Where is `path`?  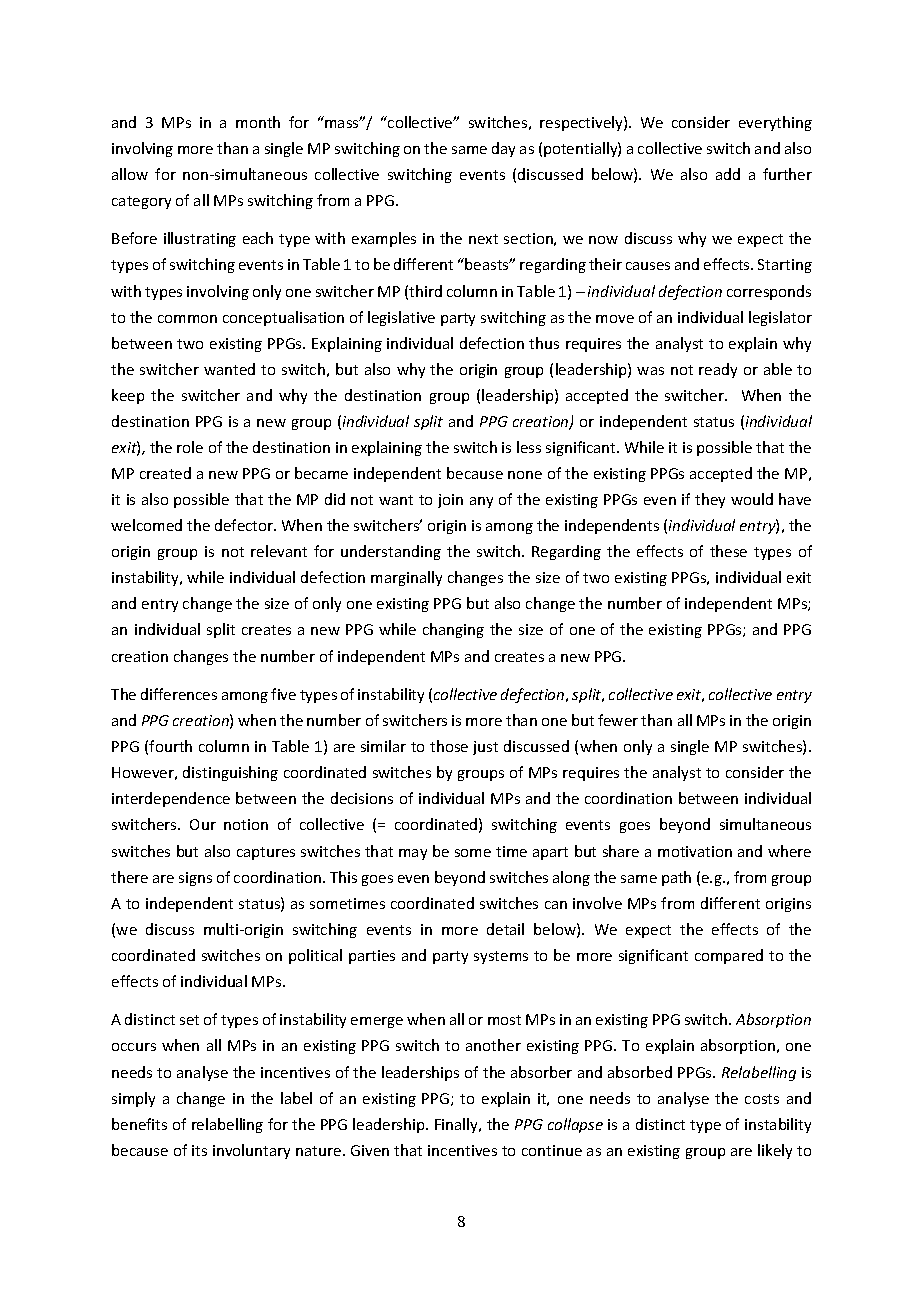
path is located at coordinates (676, 878).
